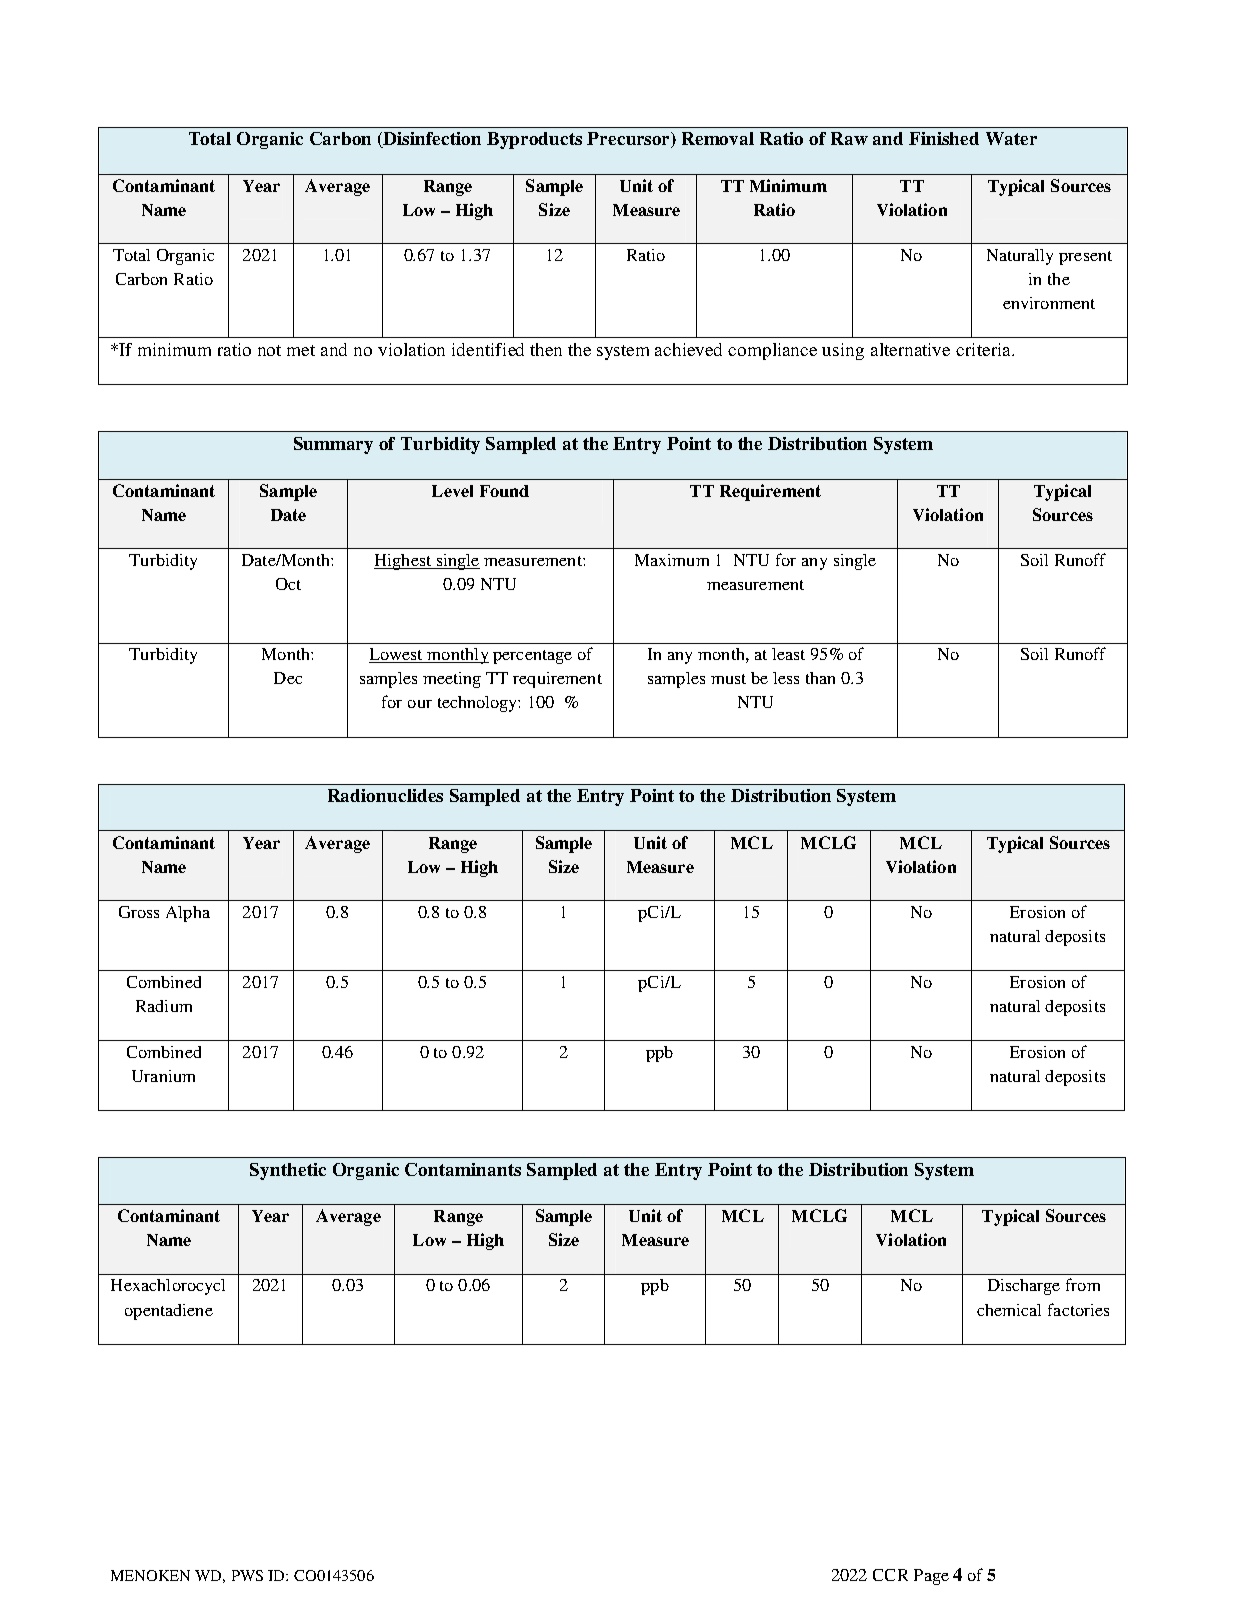 This document has width=1246, height=1613. Describe the element at coordinates (188, 914) in the document. I see `Alpha` at that location.
